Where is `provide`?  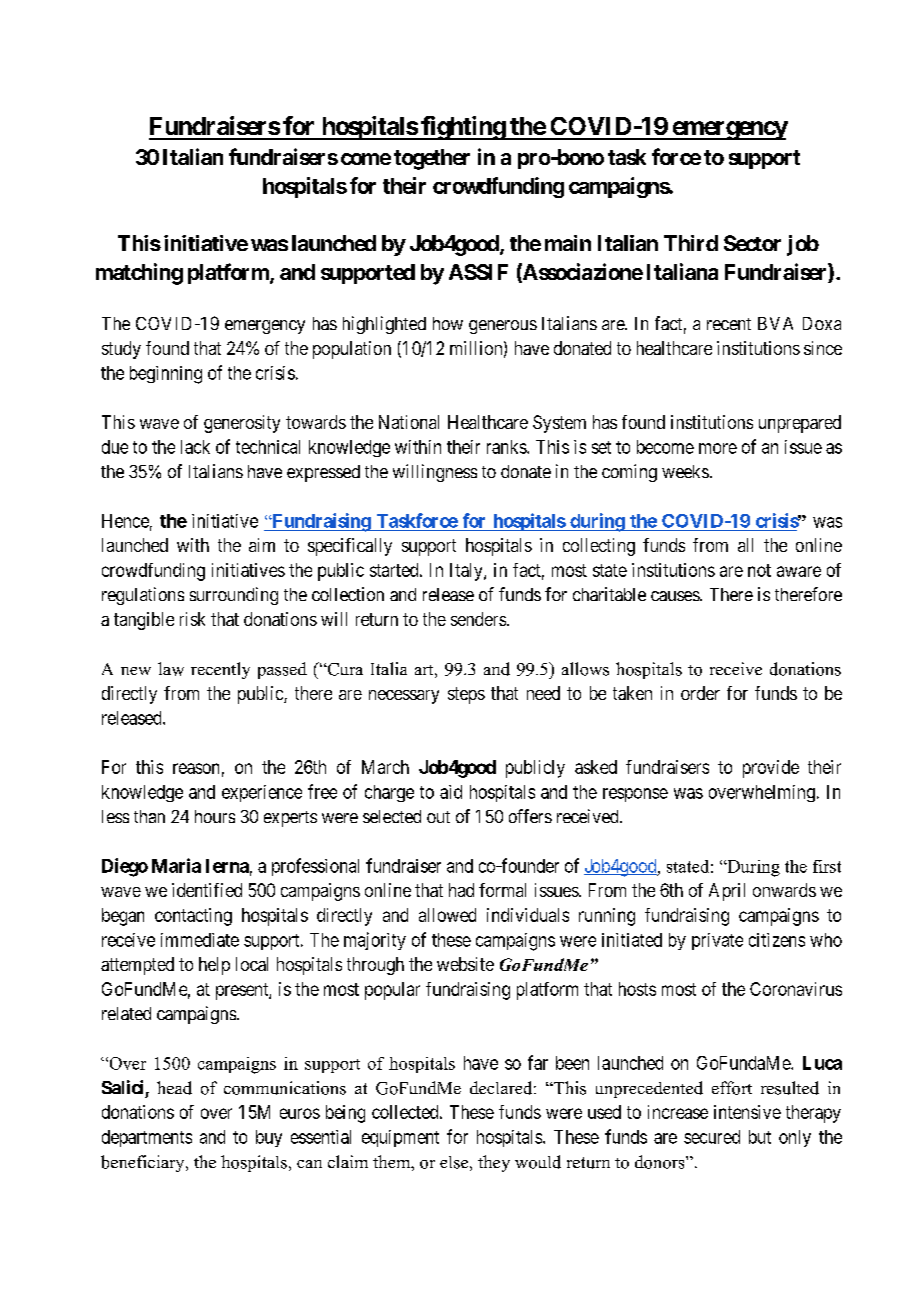
provide is located at coordinates (771, 769).
